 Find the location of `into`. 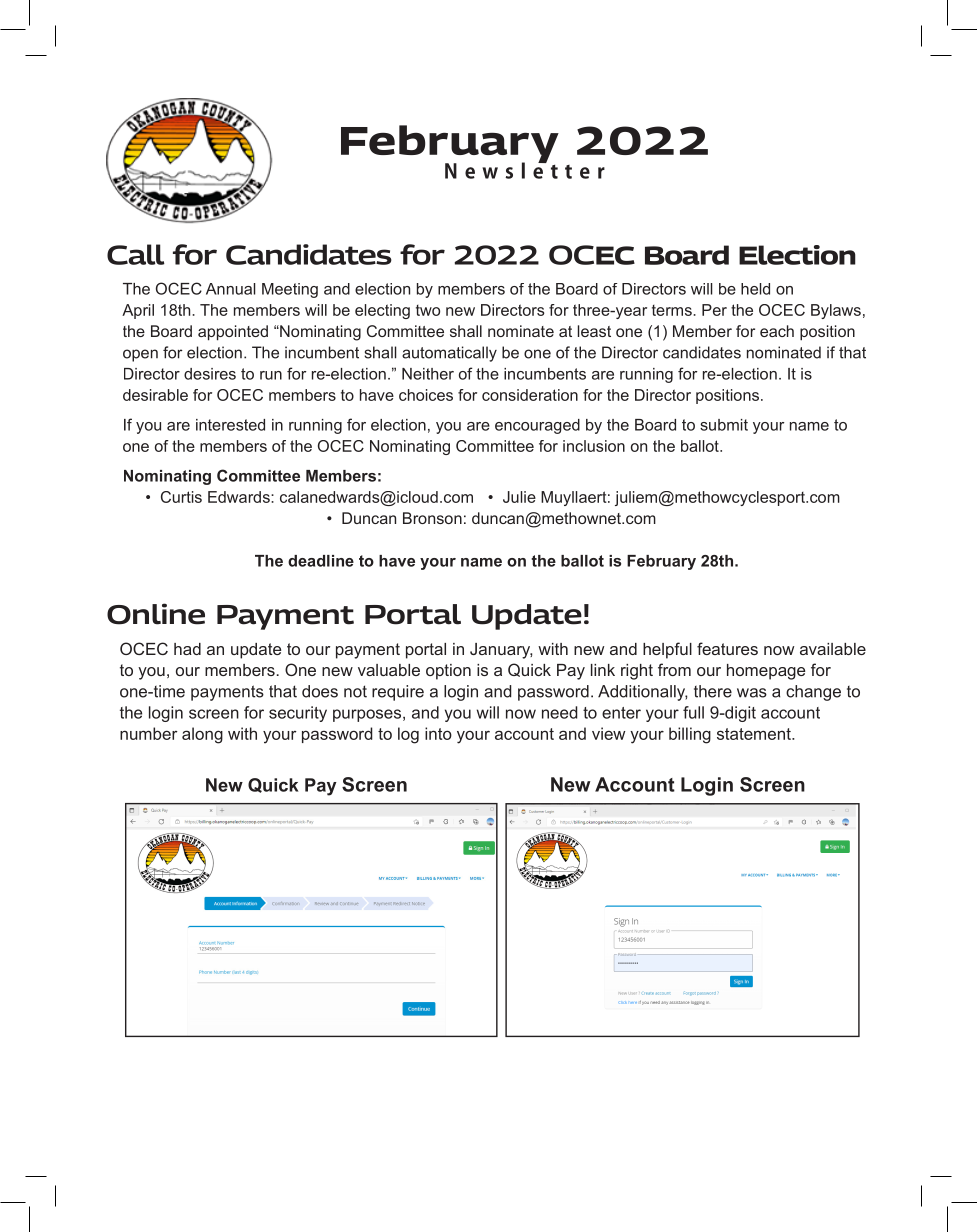

into is located at coordinates (438, 733).
